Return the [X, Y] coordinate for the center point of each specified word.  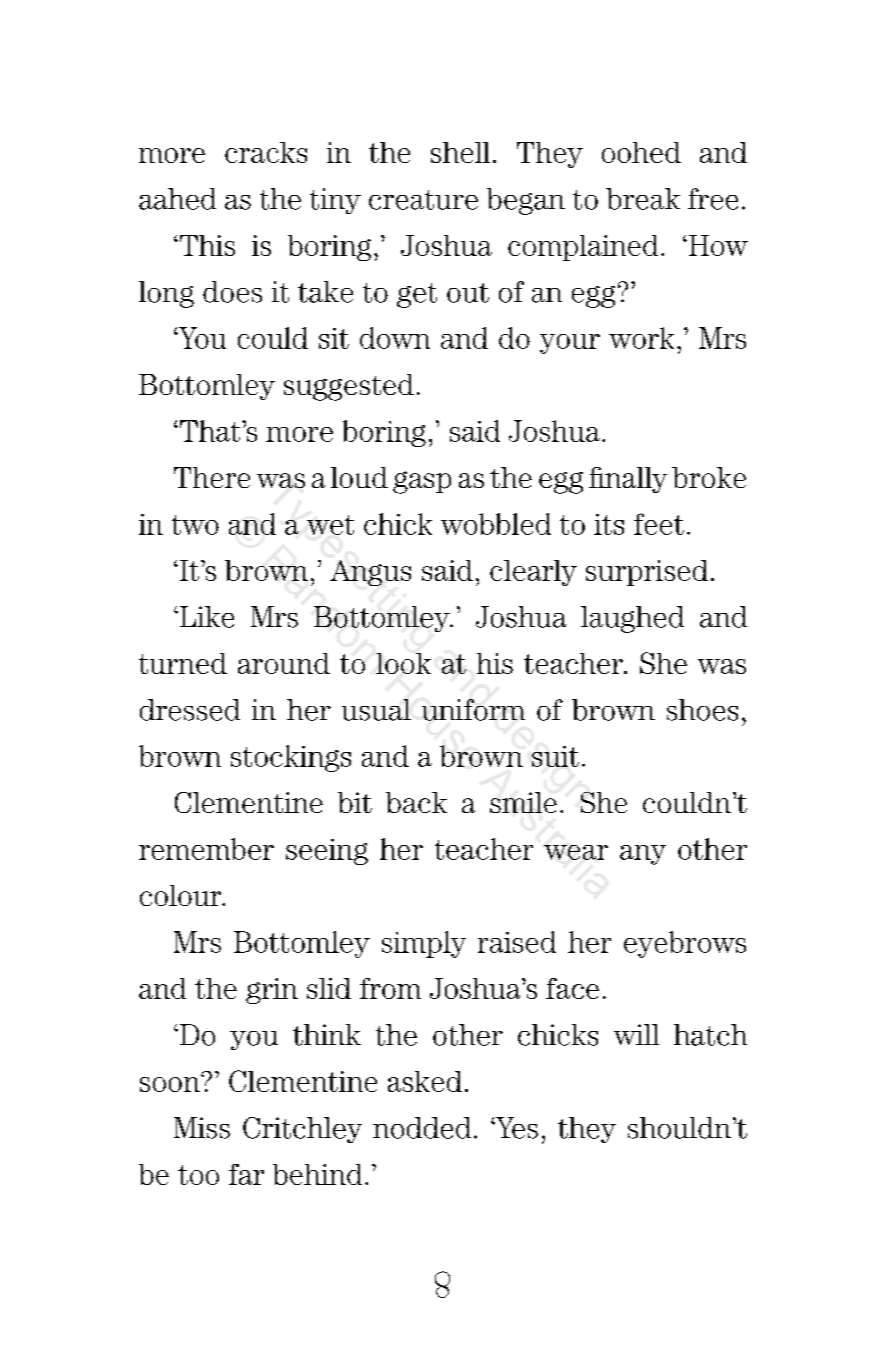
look [403, 663]
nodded [422, 1128]
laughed [632, 619]
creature [423, 200]
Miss [202, 1128]
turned [183, 663]
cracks [266, 152]
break [643, 199]
